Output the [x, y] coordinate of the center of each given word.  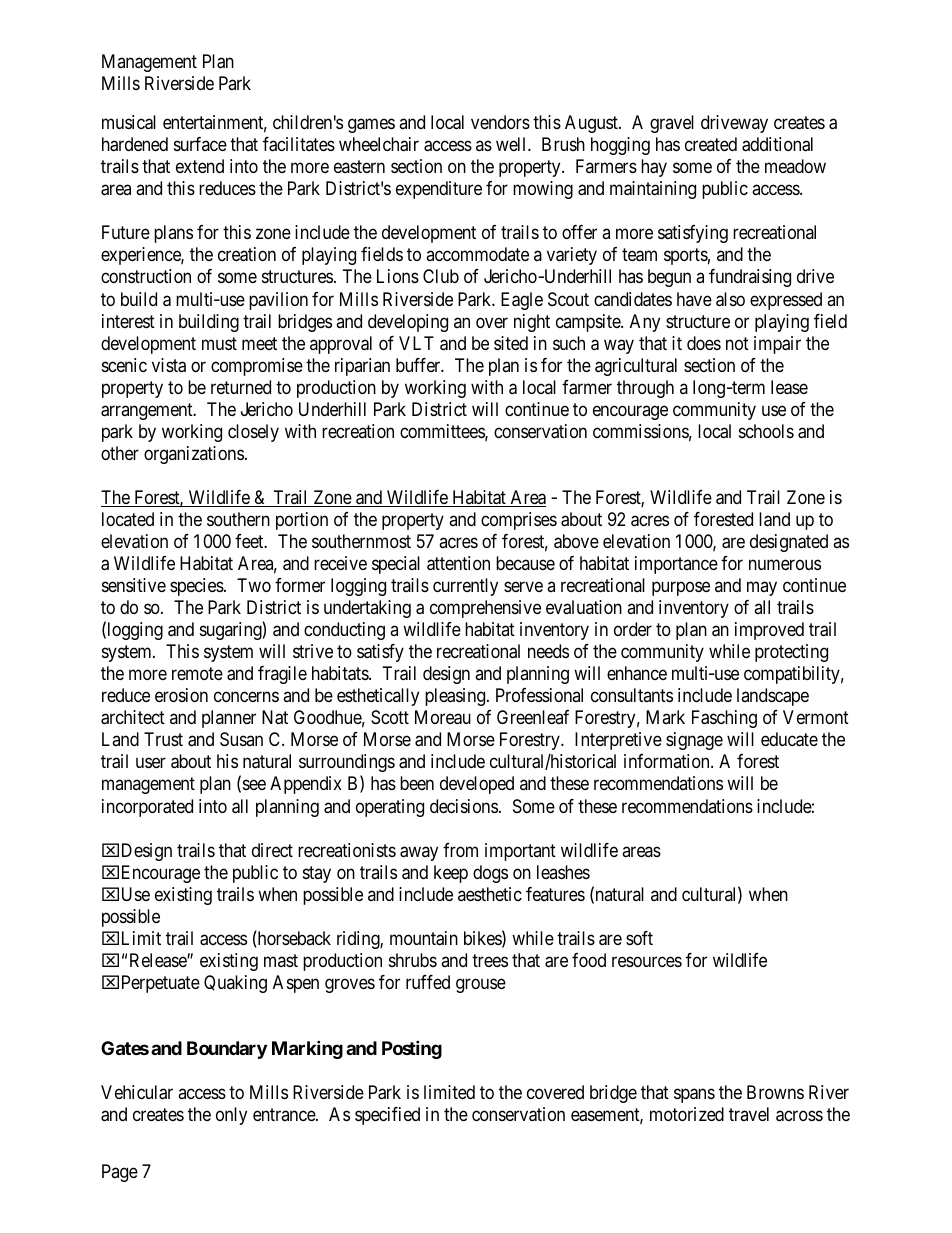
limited [449, 1092]
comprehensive [485, 609]
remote [197, 673]
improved [769, 631]
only [231, 1116]
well [512, 144]
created [711, 144]
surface [200, 144]
